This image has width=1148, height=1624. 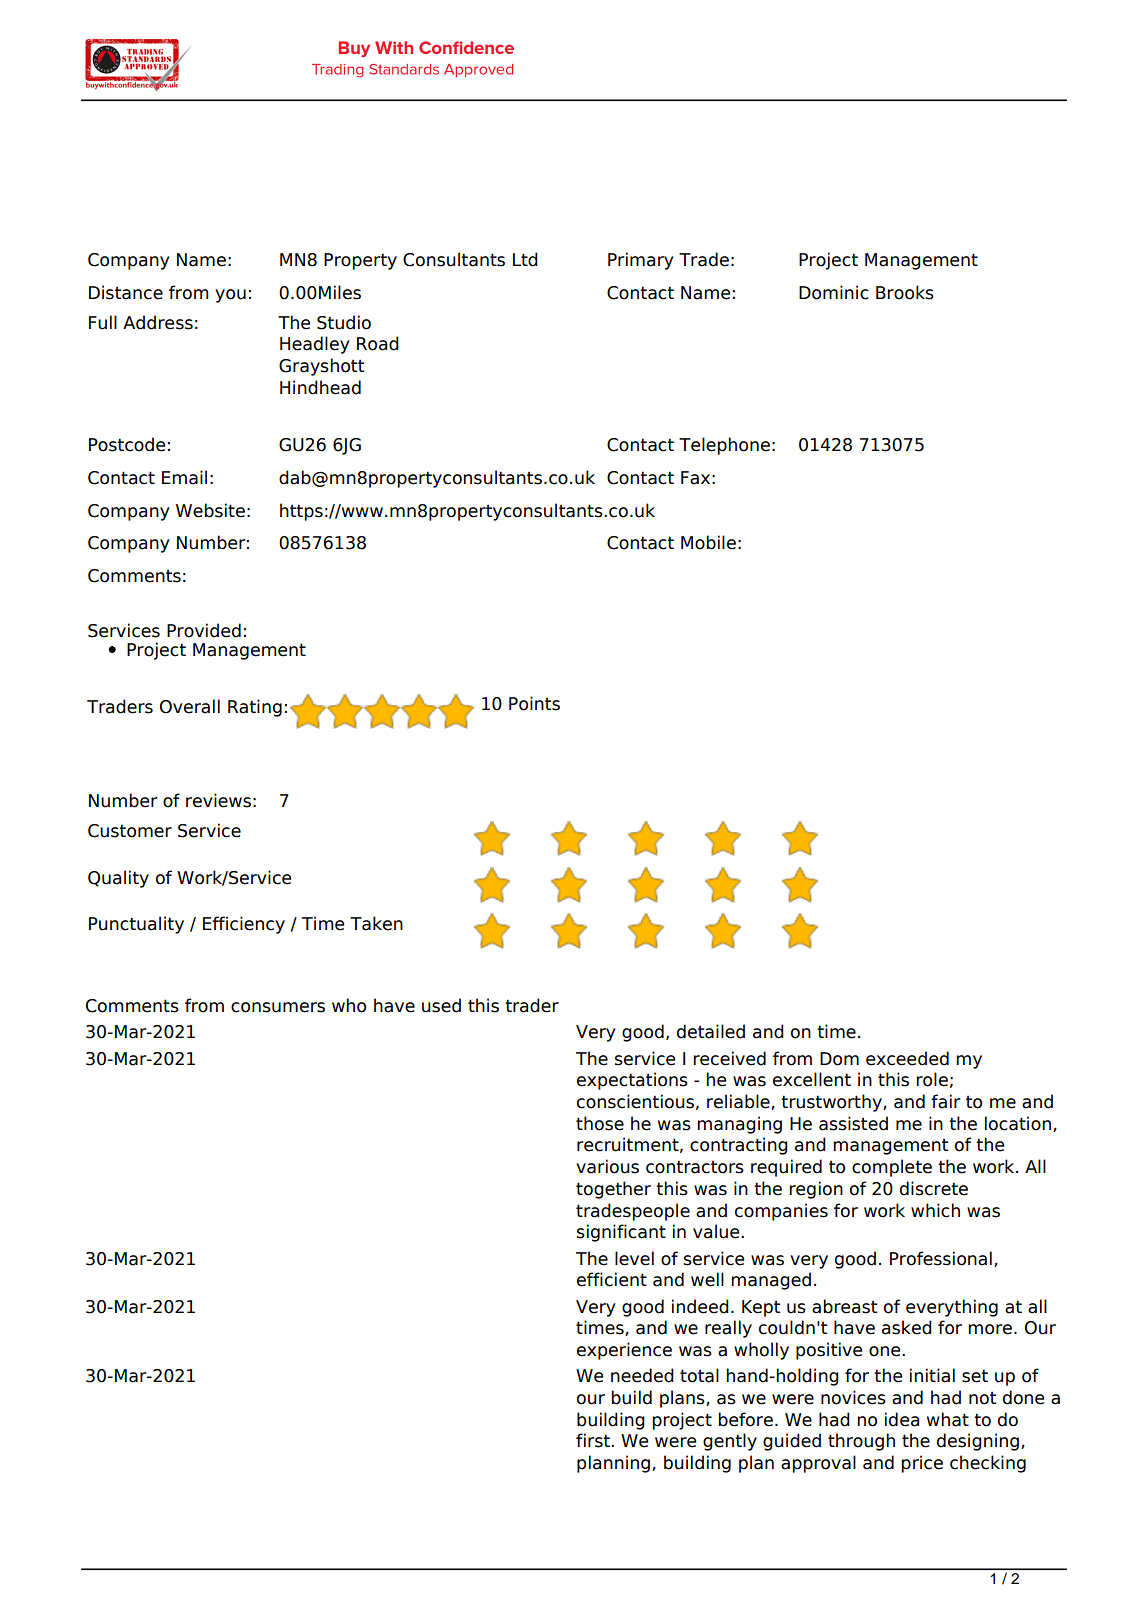 I want to click on first, so click(x=594, y=1440).
